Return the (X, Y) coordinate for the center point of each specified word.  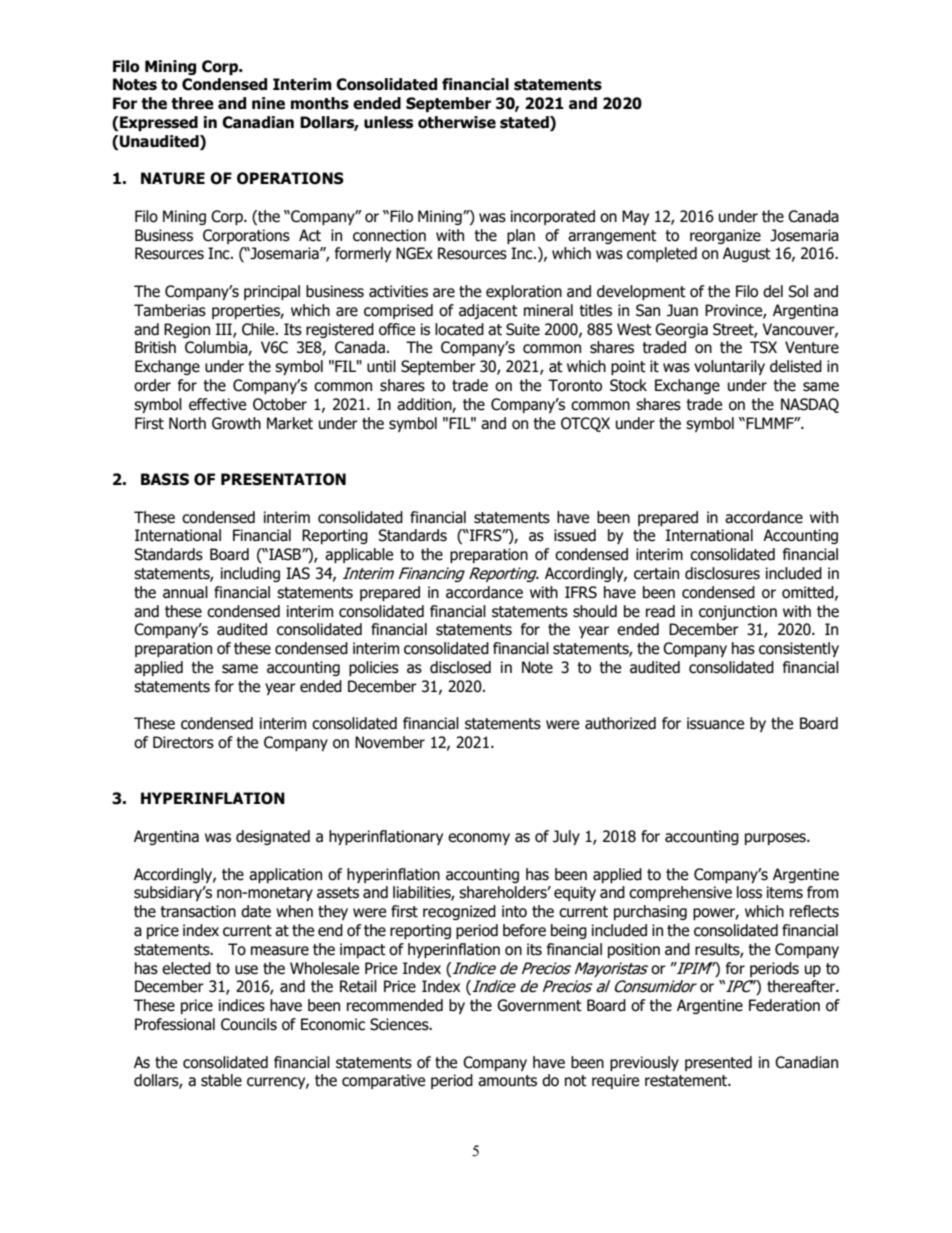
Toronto (575, 385)
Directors (183, 742)
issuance (715, 723)
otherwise (457, 122)
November (390, 742)
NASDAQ (810, 405)
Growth (236, 423)
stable (221, 1080)
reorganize (725, 236)
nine (268, 103)
